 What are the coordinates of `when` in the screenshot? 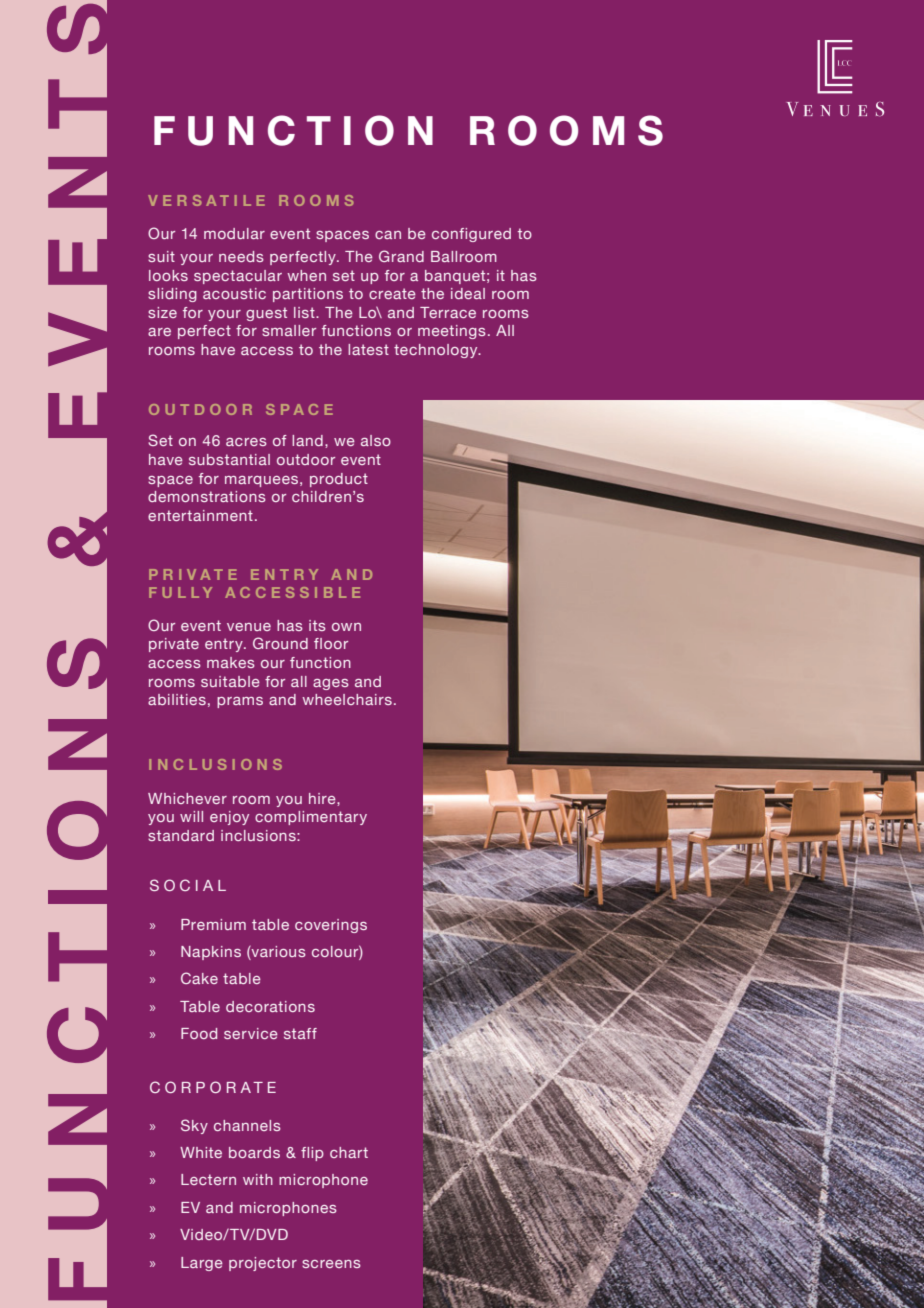 It's located at (306, 275).
